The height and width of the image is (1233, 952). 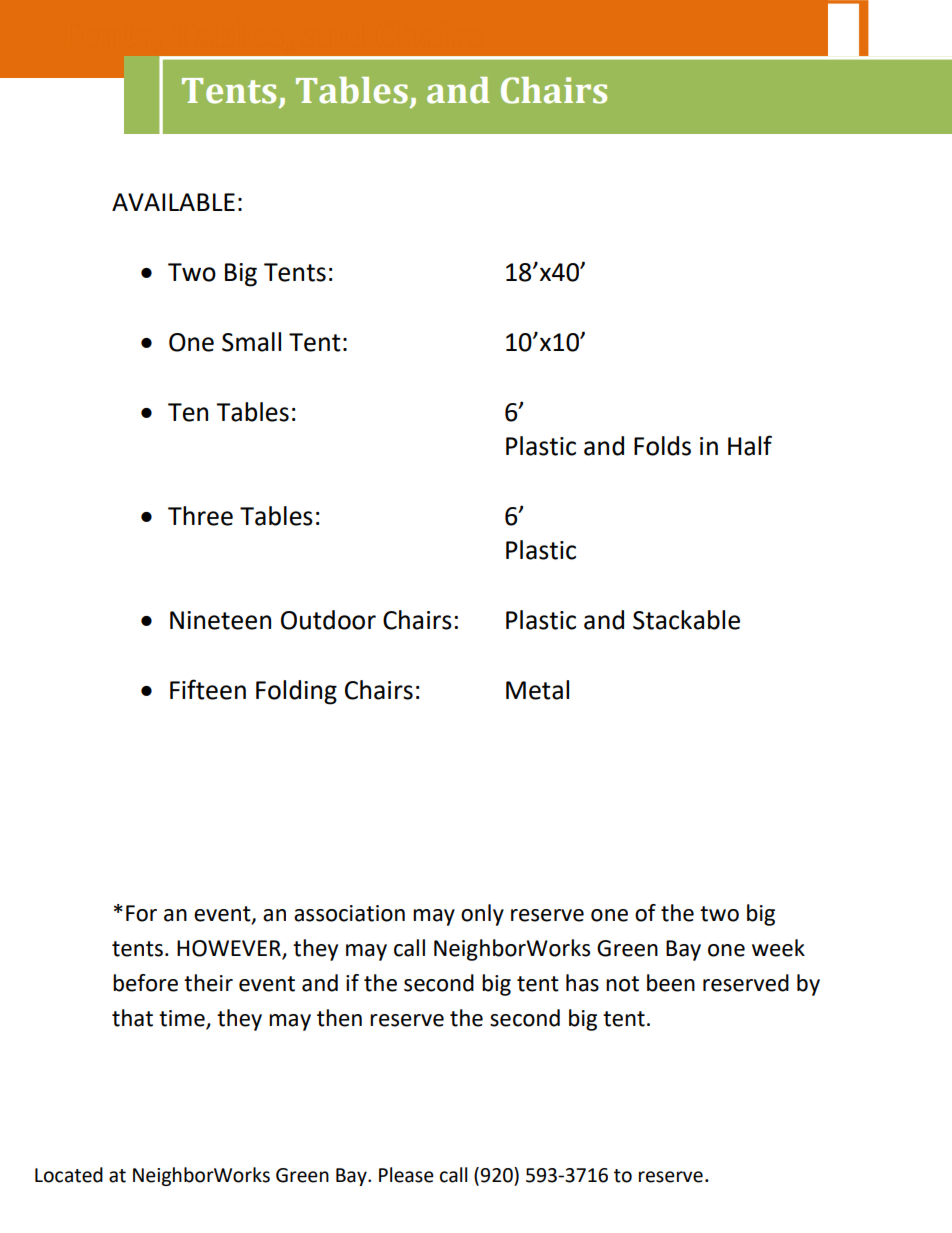 I want to click on week, so click(x=778, y=948).
